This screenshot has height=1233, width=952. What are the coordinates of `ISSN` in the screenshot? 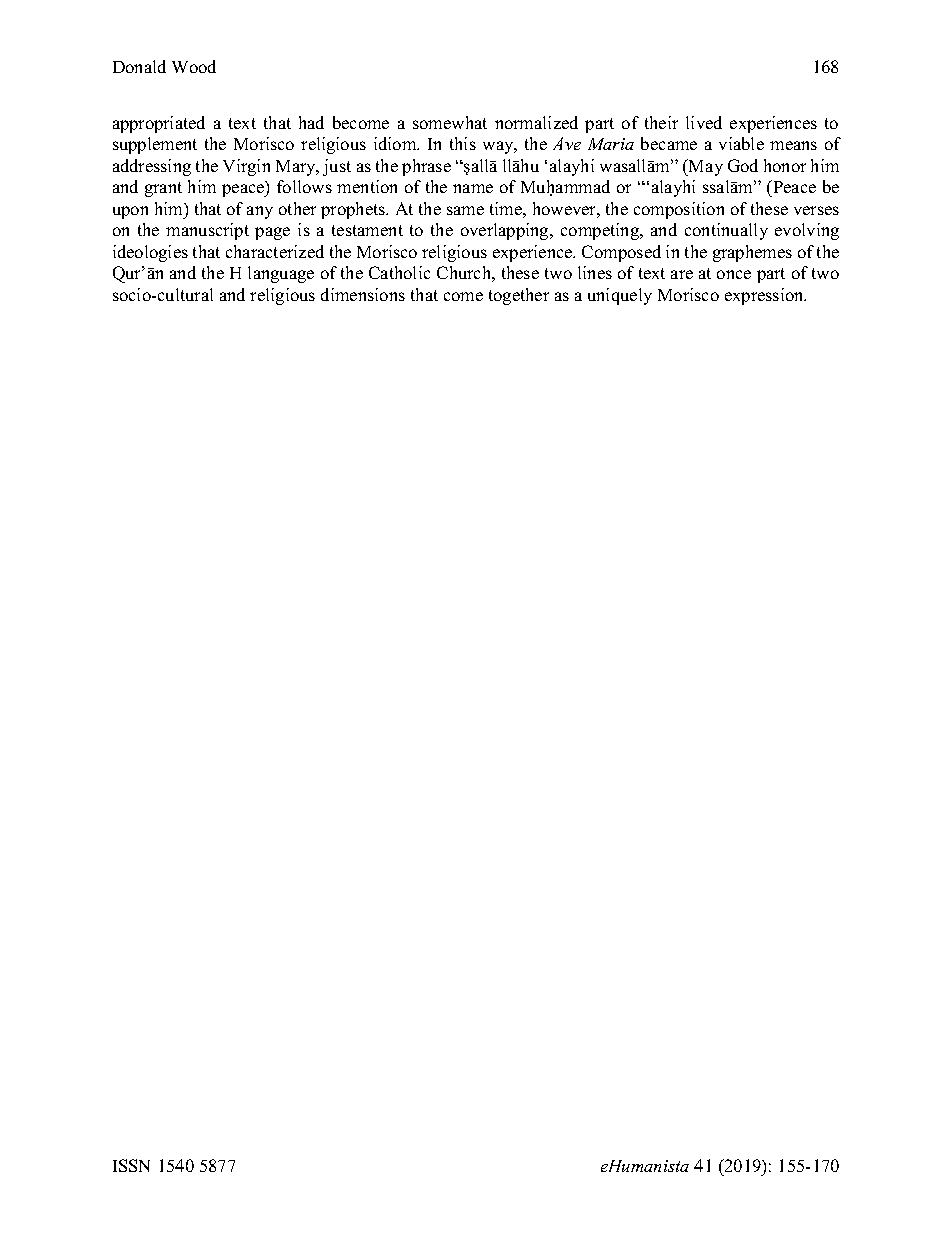 It's located at (131, 1165).
